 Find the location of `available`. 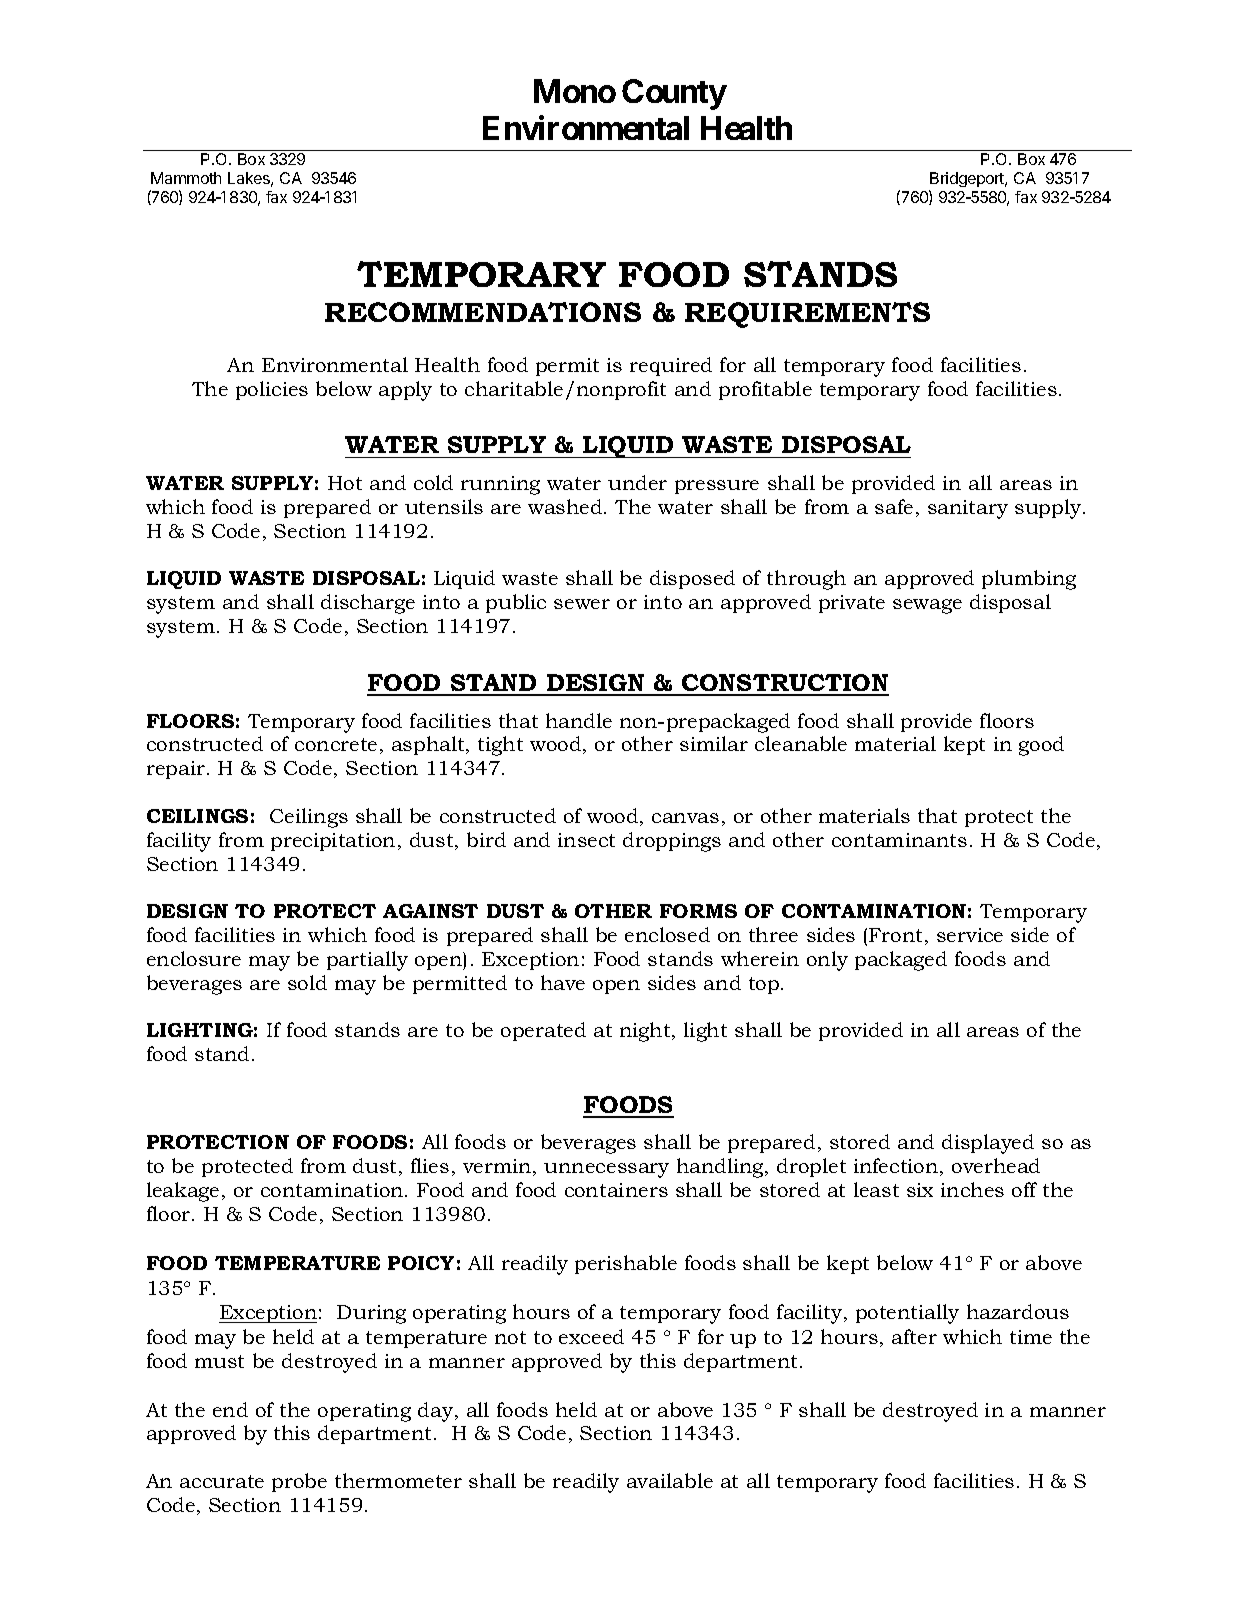

available is located at coordinates (670, 1480).
